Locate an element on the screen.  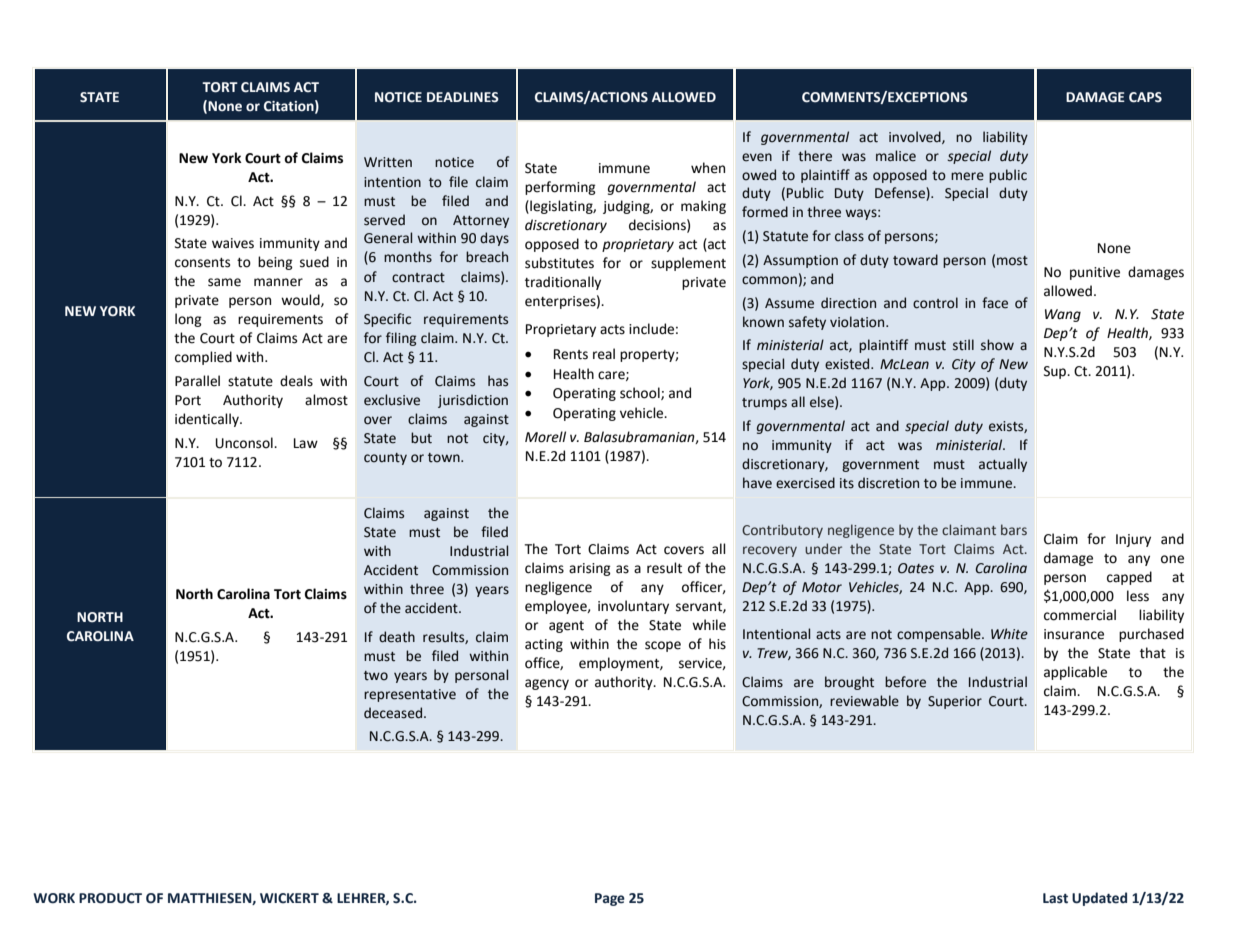
DEADLINES is located at coordinates (463, 97).
